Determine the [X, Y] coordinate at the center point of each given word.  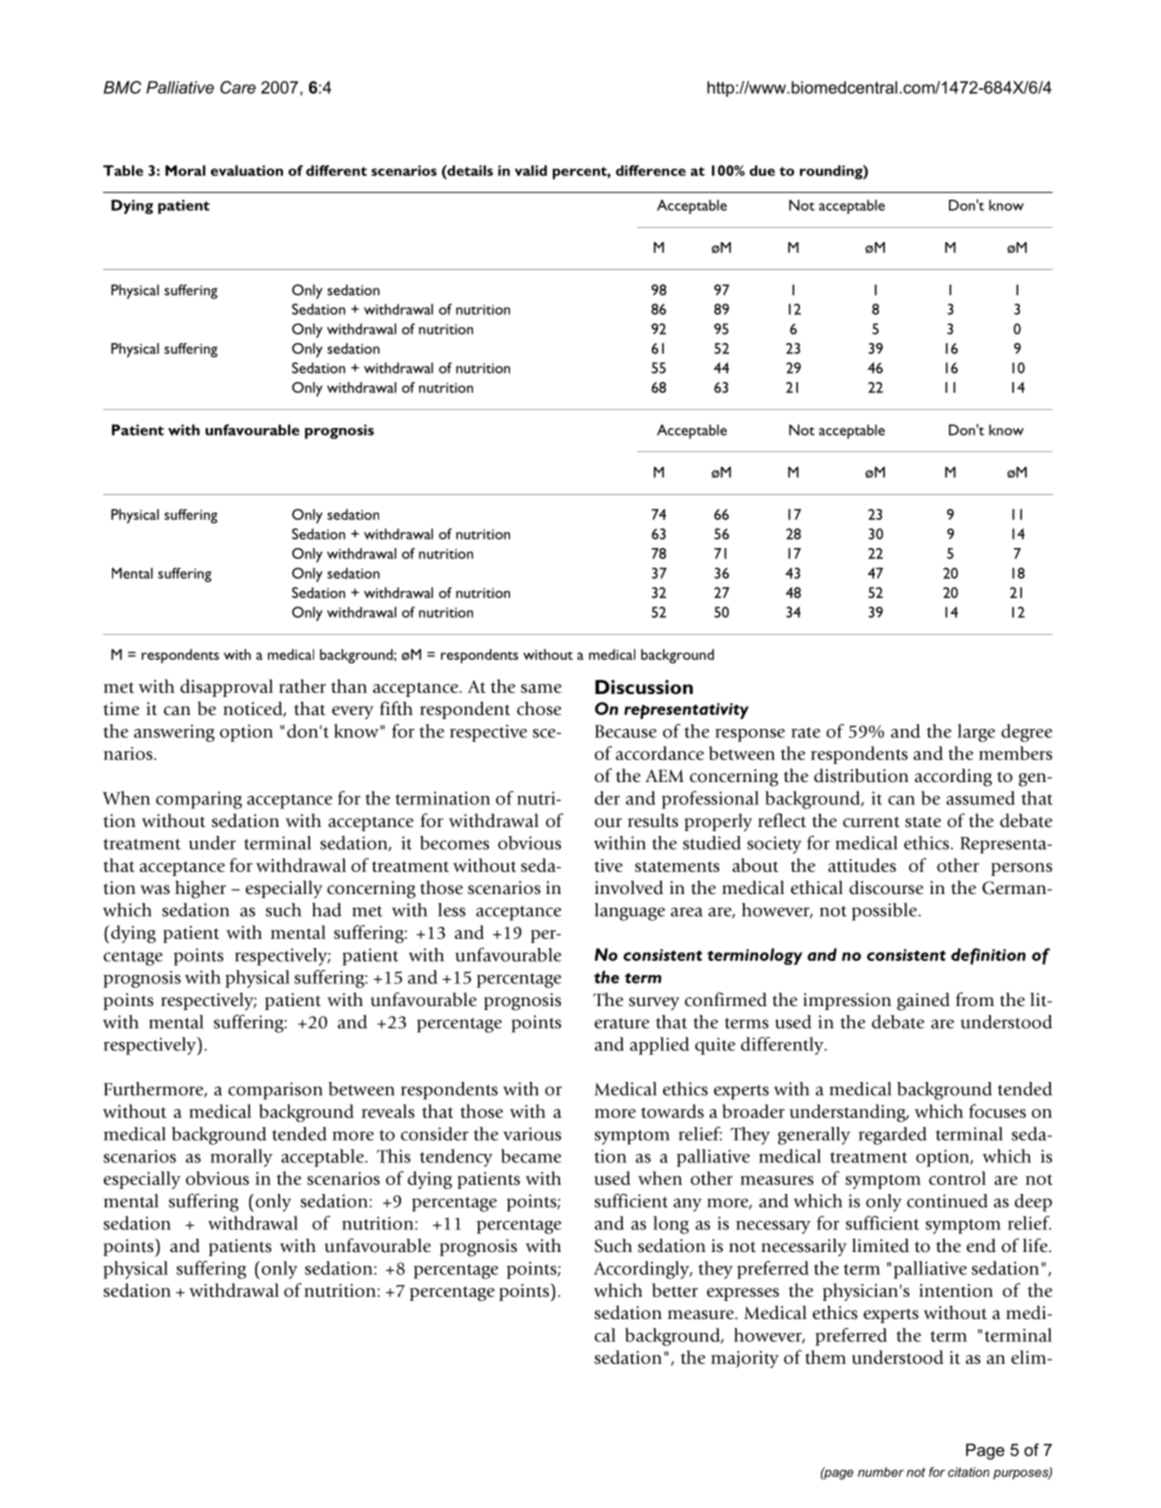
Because [626, 731]
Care [238, 87]
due [762, 170]
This [394, 1156]
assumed [980, 798]
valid [531, 170]
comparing [199, 800]
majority [745, 1359]
